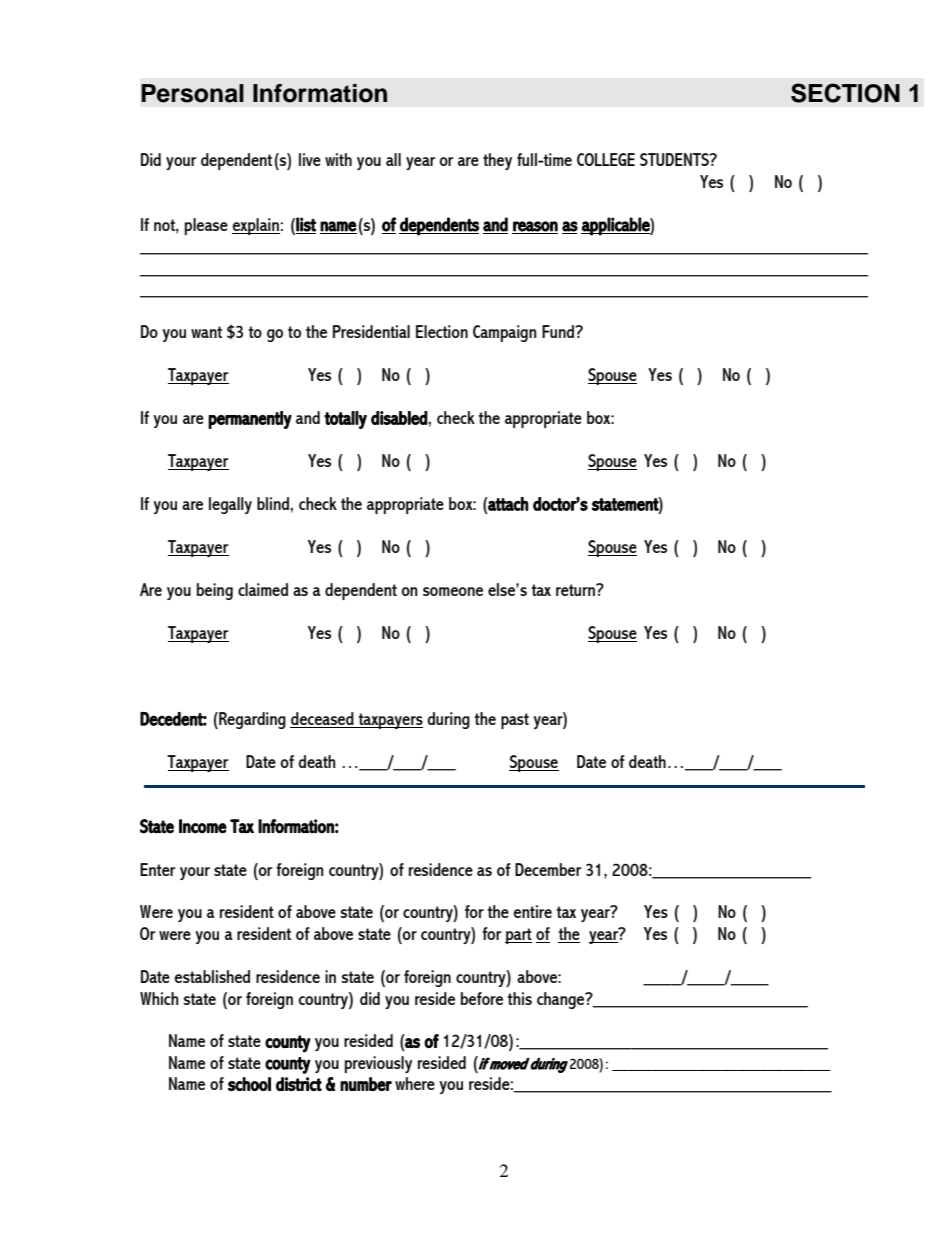 This screenshot has height=1233, width=952. Describe the element at coordinates (535, 226) in the screenshot. I see `reason` at that location.
